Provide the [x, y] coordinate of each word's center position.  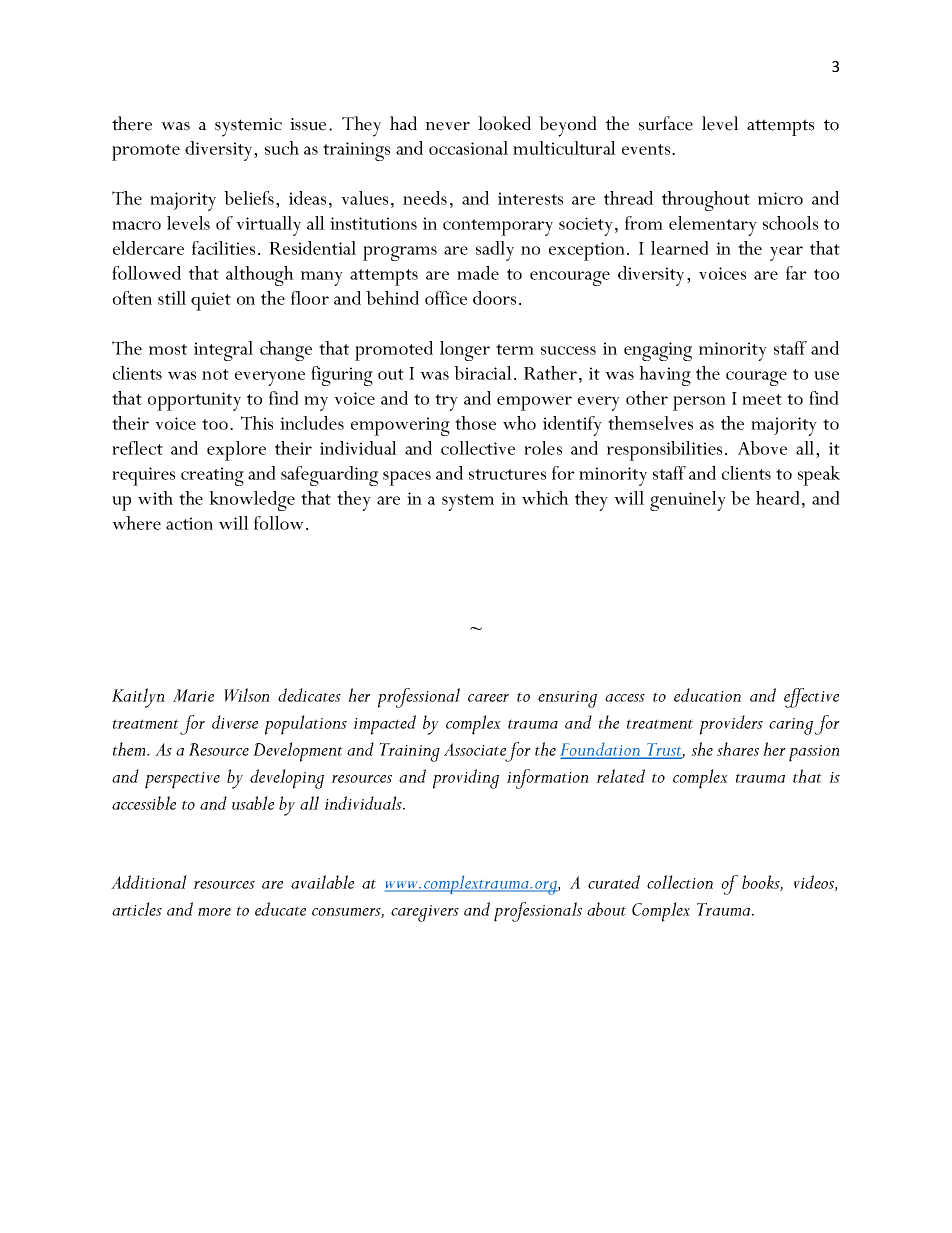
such [282, 148]
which [545, 498]
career [488, 698]
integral [223, 351]
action [189, 523]
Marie [193, 695]
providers [731, 725]
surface [666, 123]
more [214, 912]
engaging [658, 351]
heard [778, 498]
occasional [468, 148]
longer [465, 351]
